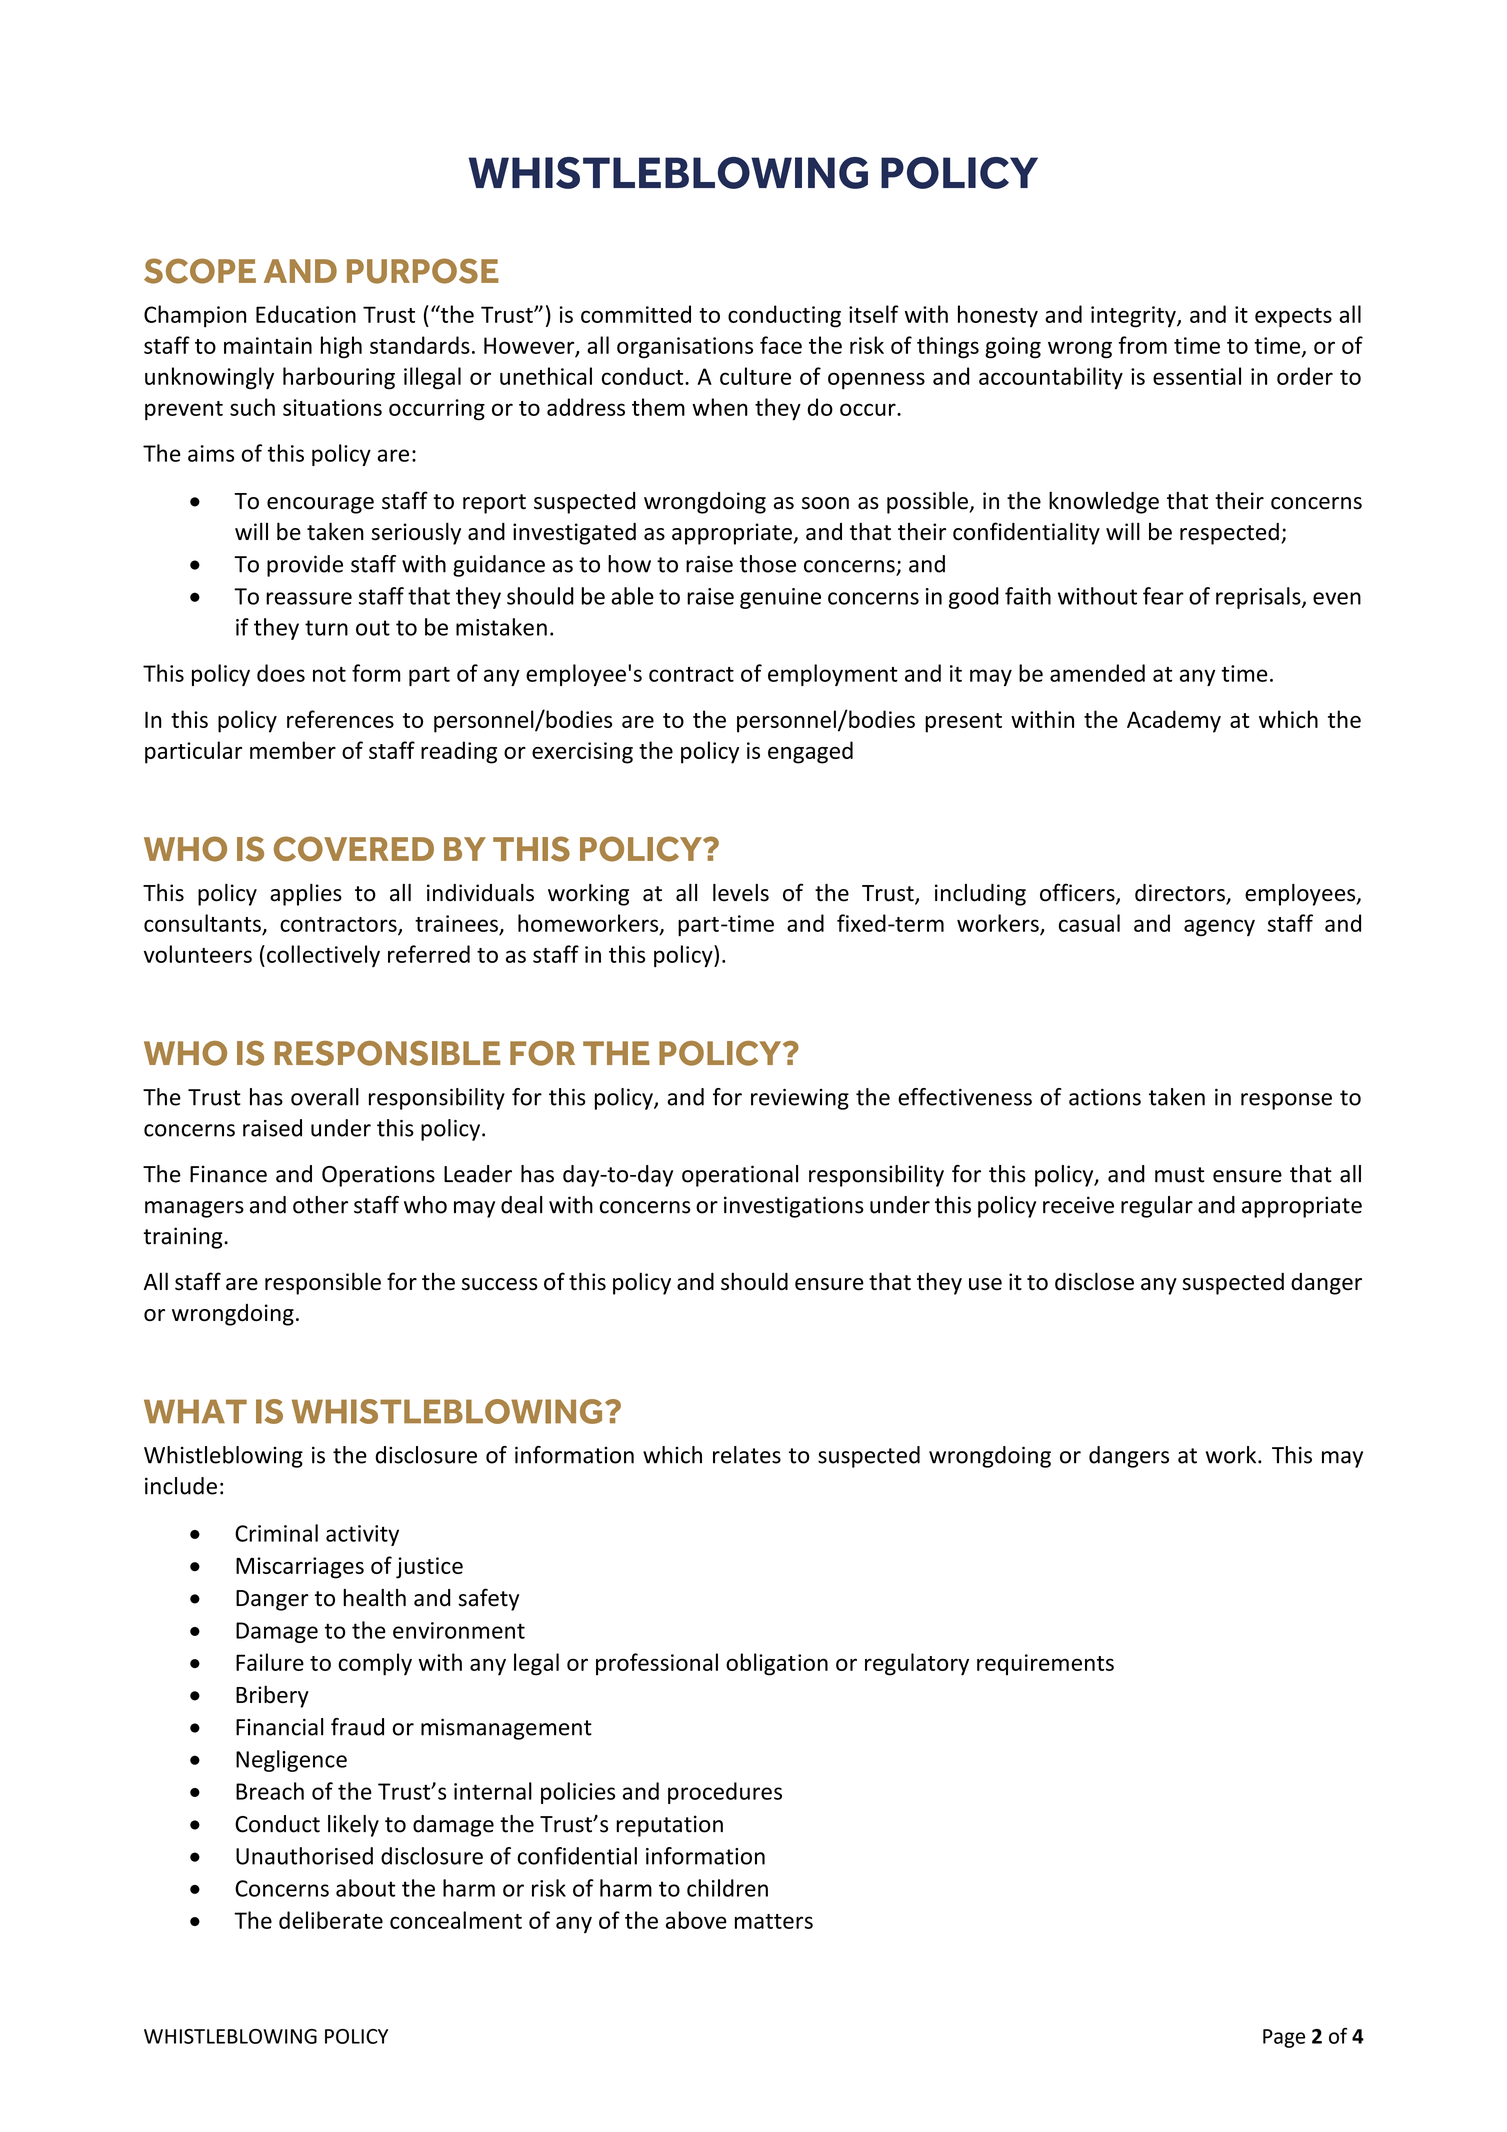 The height and width of the screenshot is (2132, 1507). What do you see at coordinates (1179, 1175) in the screenshot?
I see `must` at bounding box center [1179, 1175].
